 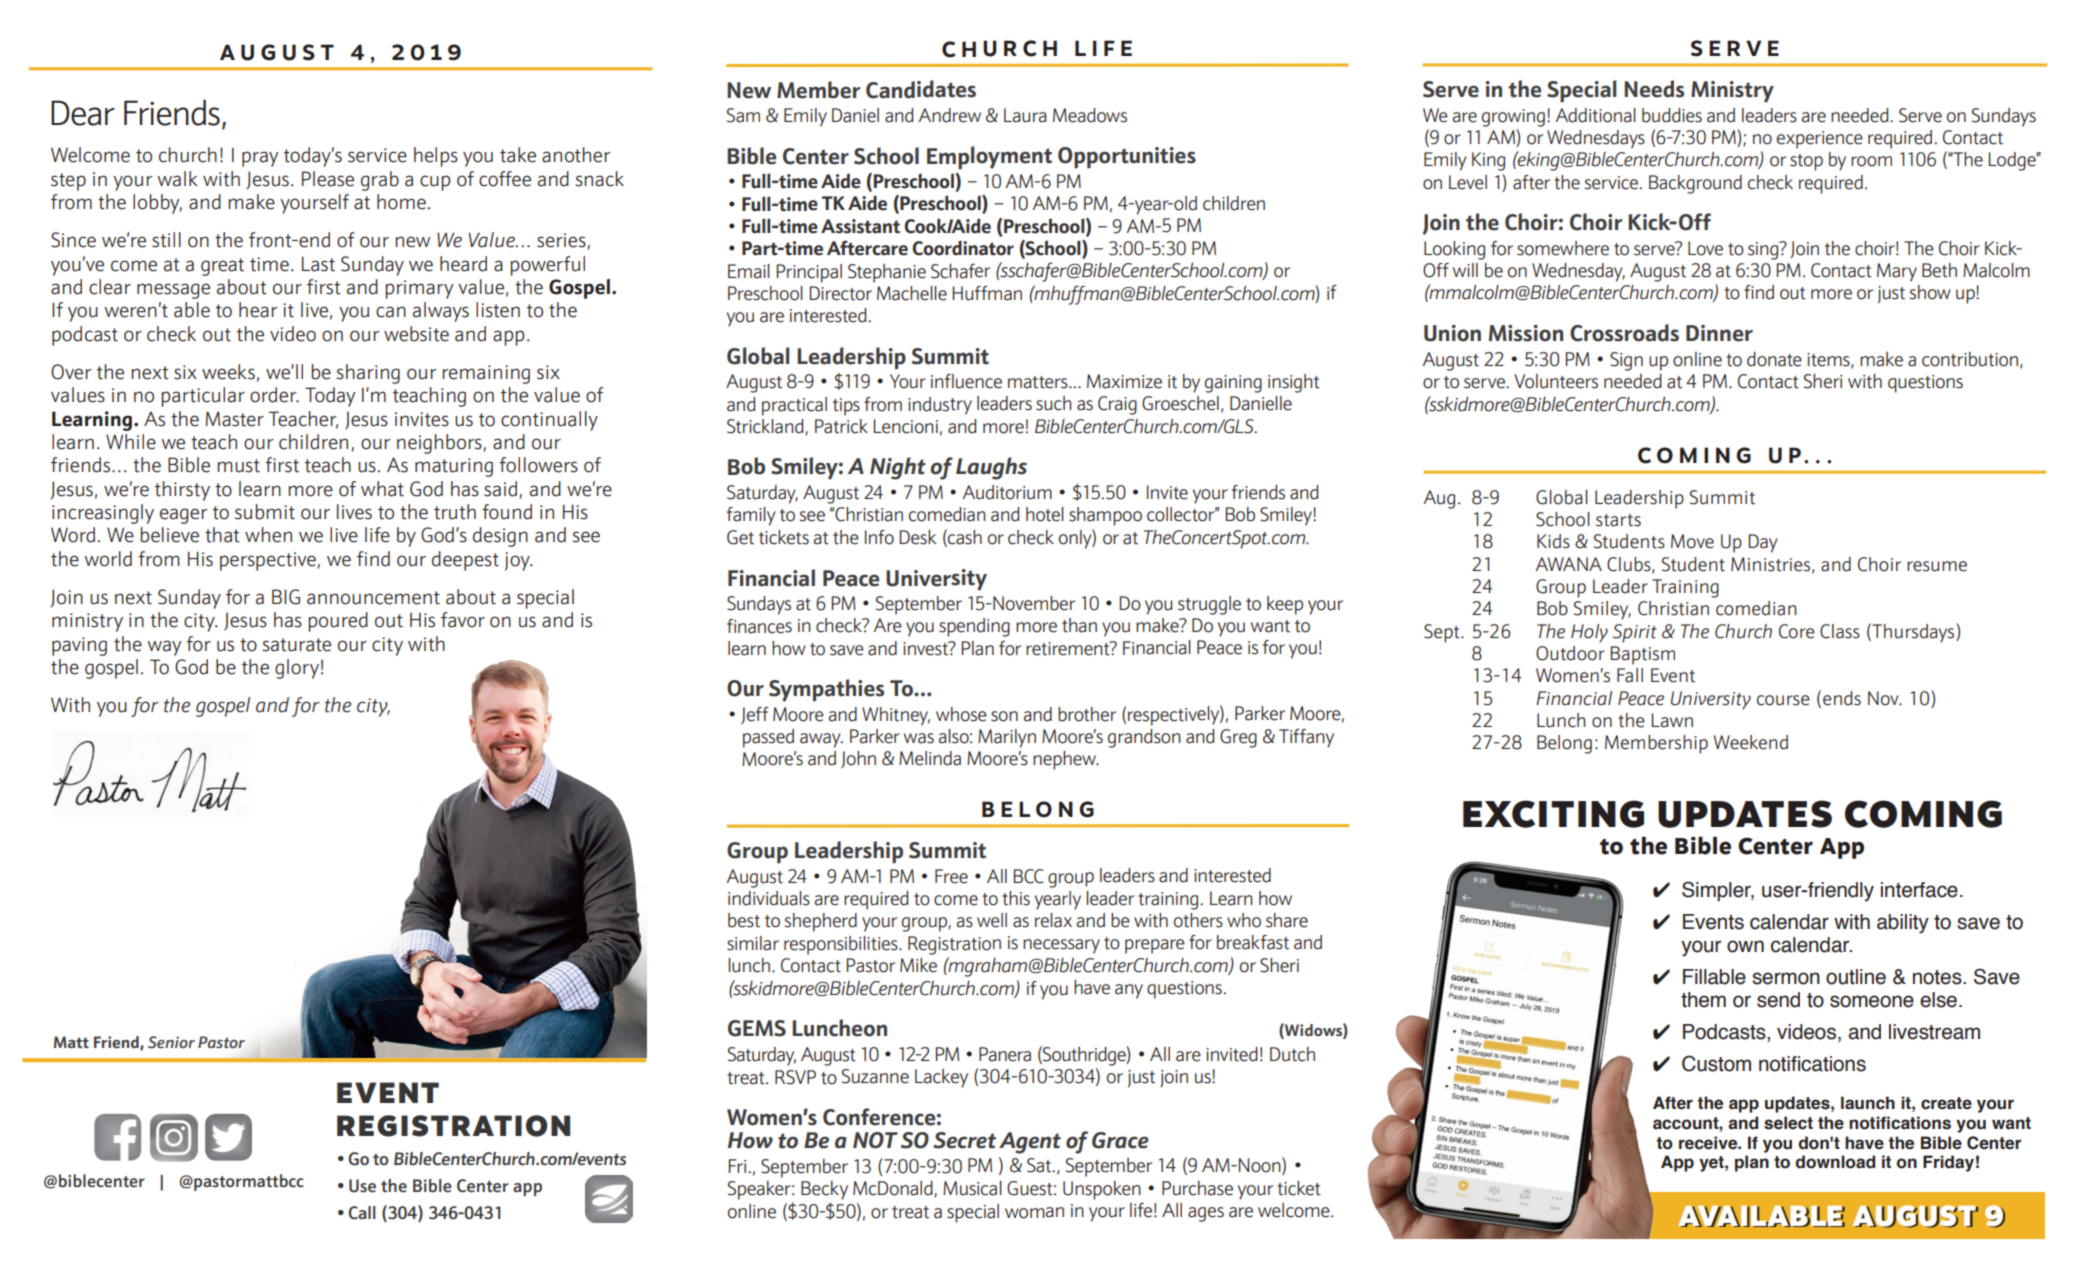 I want to click on buddies, so click(x=1672, y=115).
